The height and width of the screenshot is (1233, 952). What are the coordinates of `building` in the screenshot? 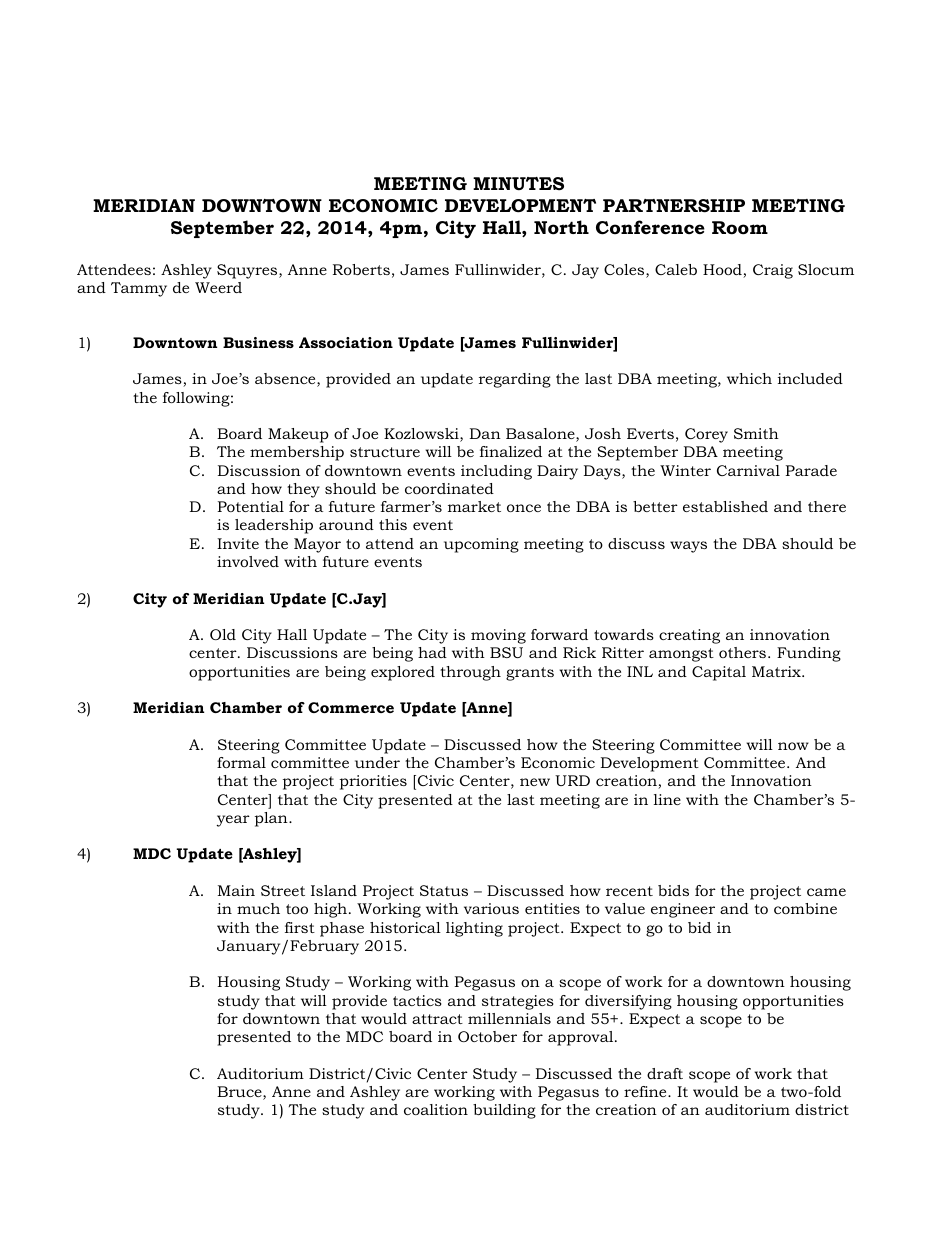 It's located at (504, 1111).
